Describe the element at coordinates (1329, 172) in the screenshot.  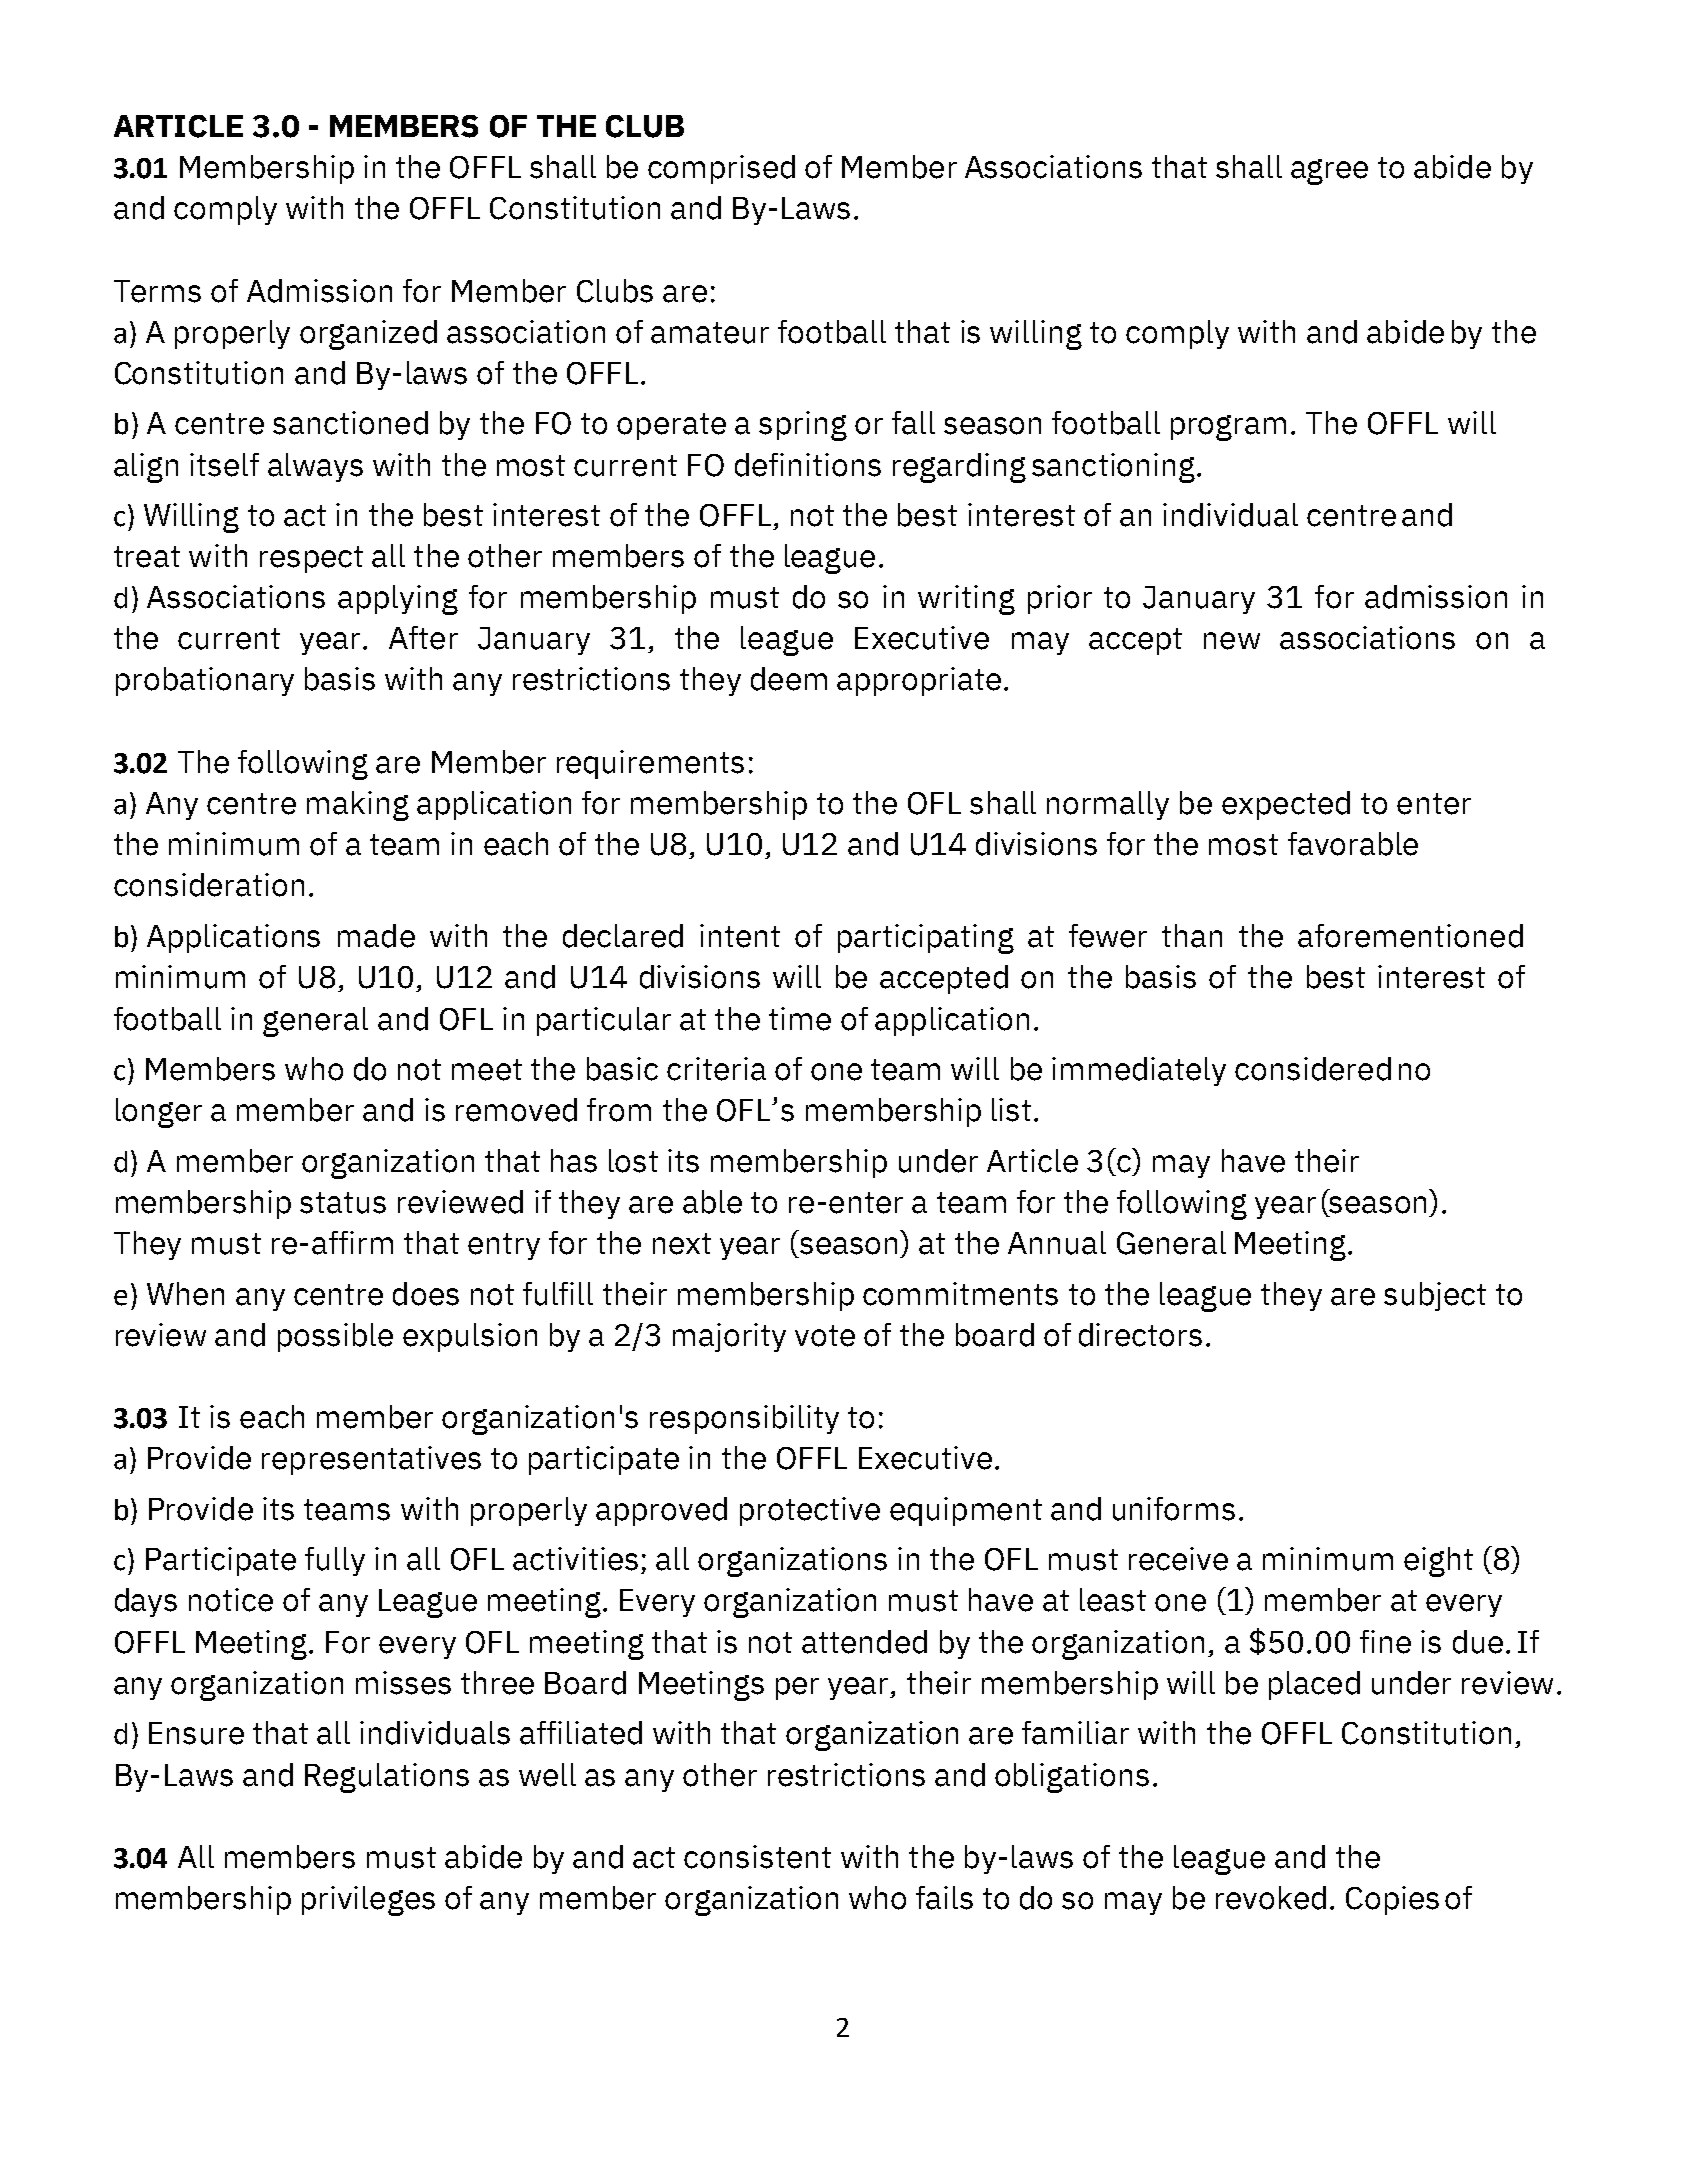
I see `agree` at that location.
